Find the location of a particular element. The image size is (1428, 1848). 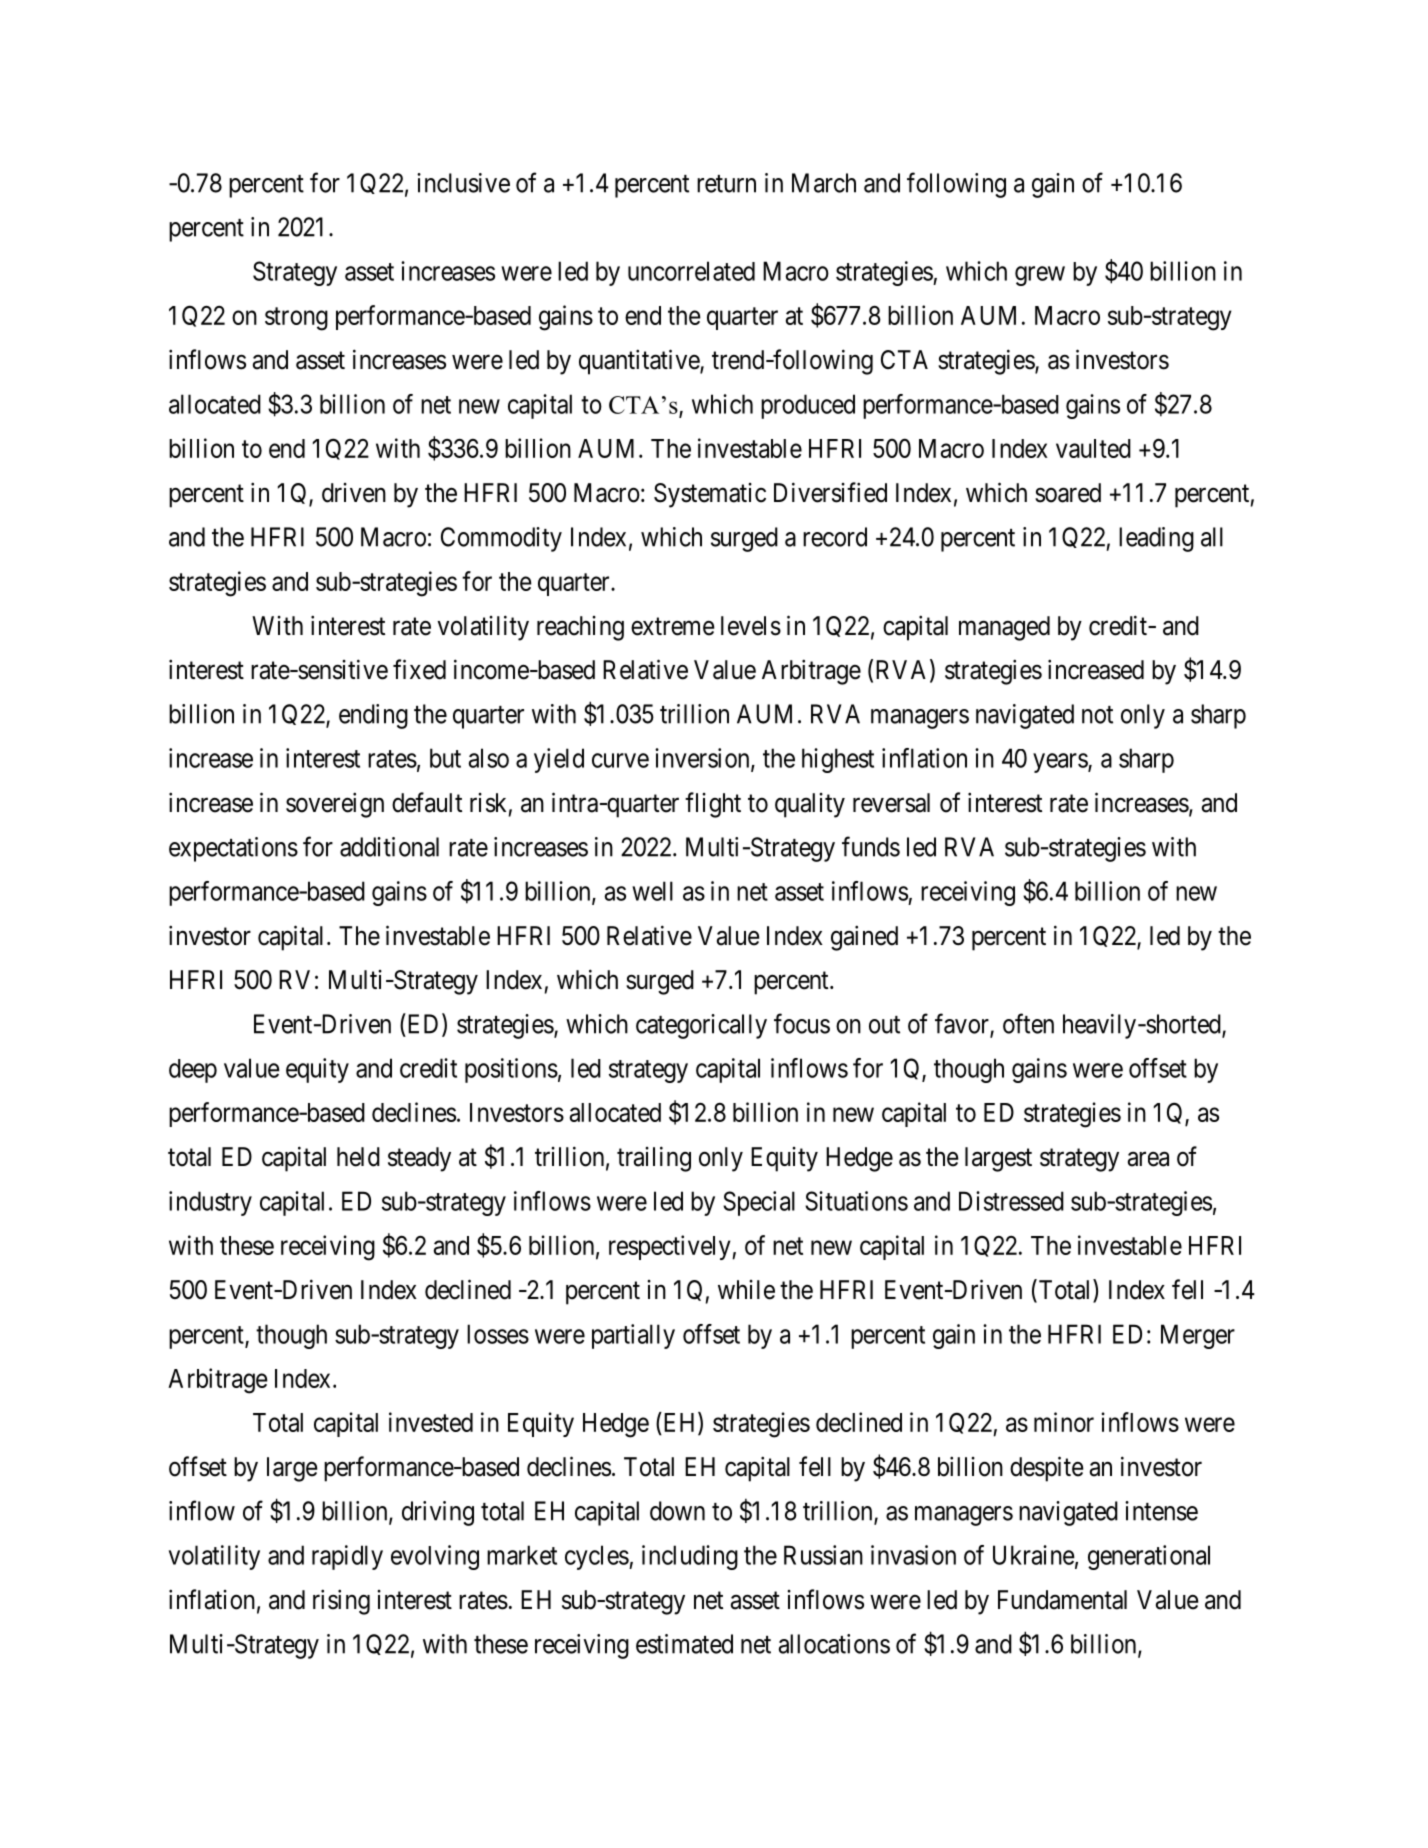

extreme is located at coordinates (673, 626).
